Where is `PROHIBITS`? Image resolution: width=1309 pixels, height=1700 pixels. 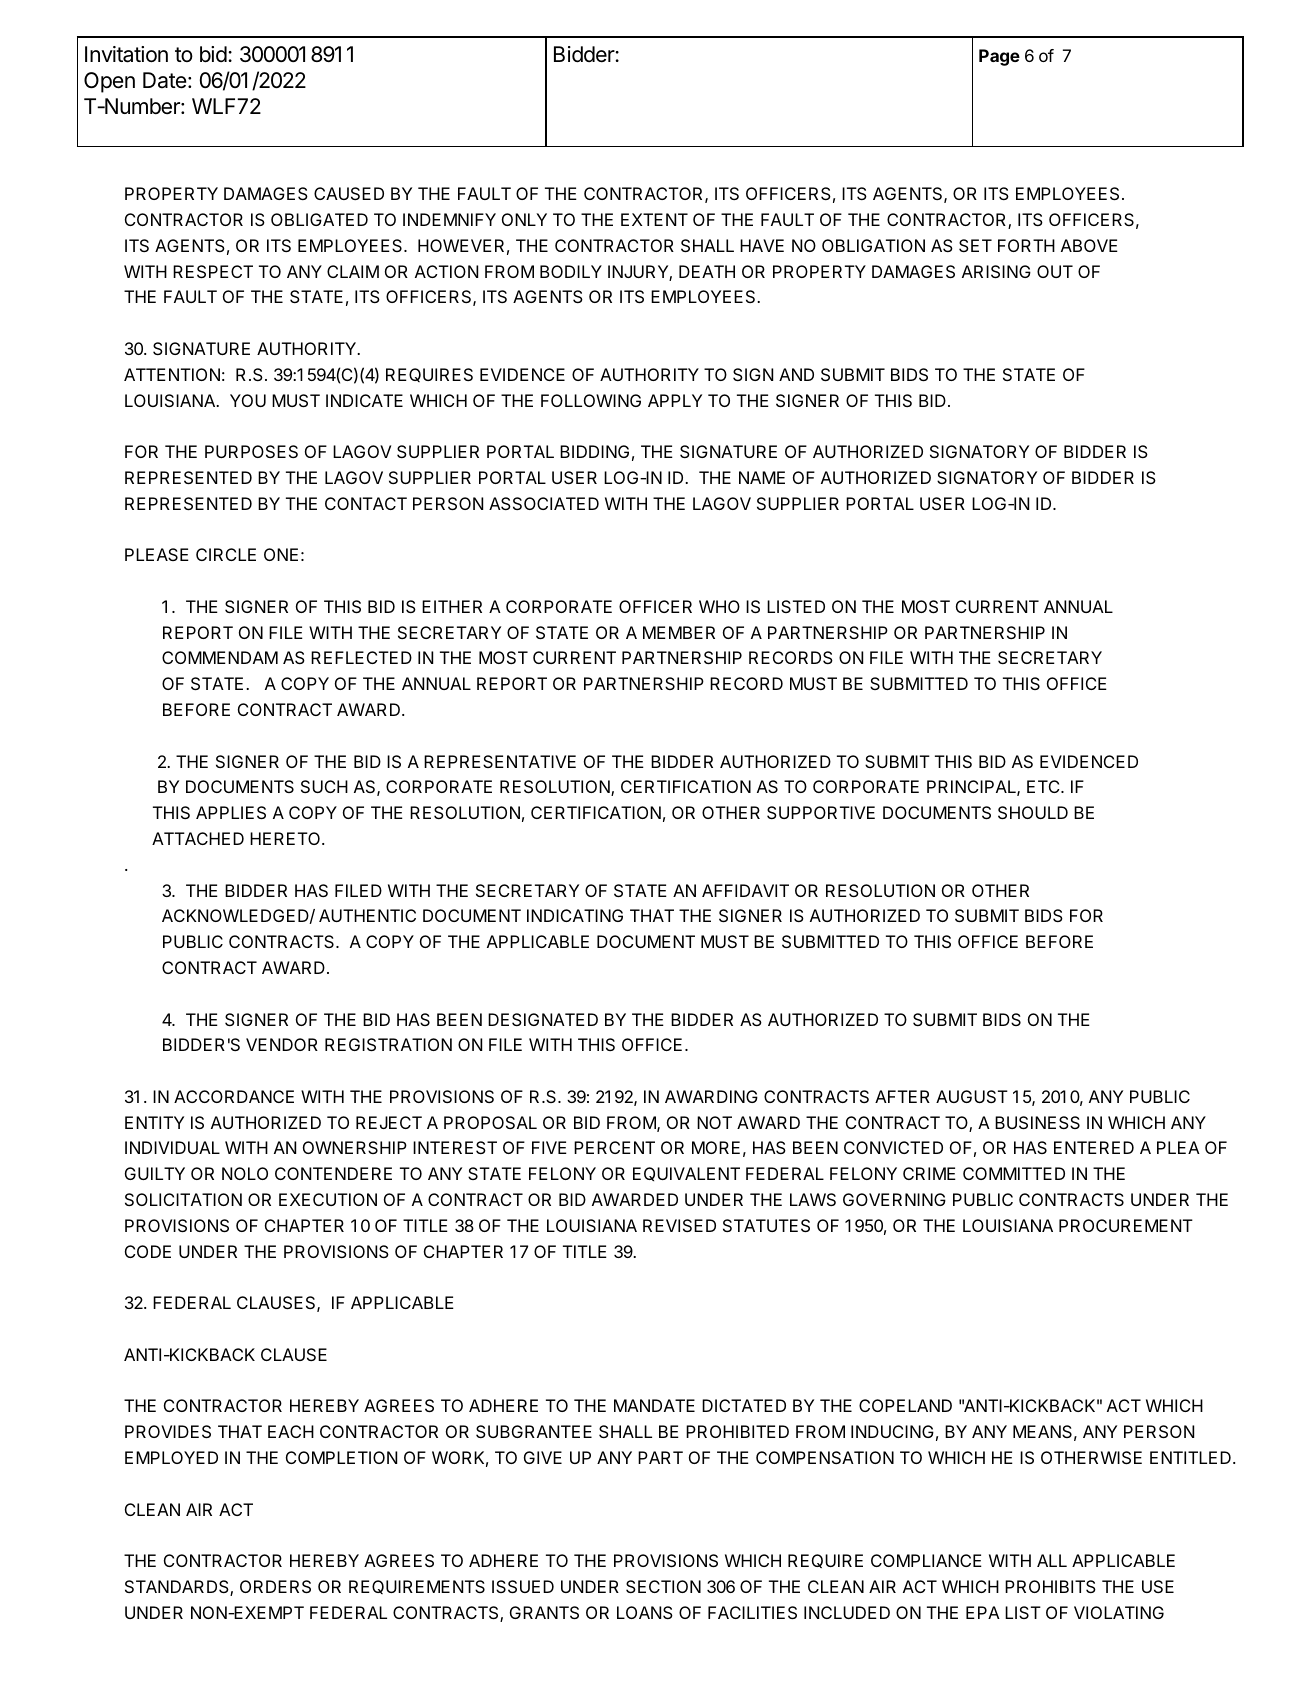 PROHIBITS is located at coordinates (1050, 1586).
